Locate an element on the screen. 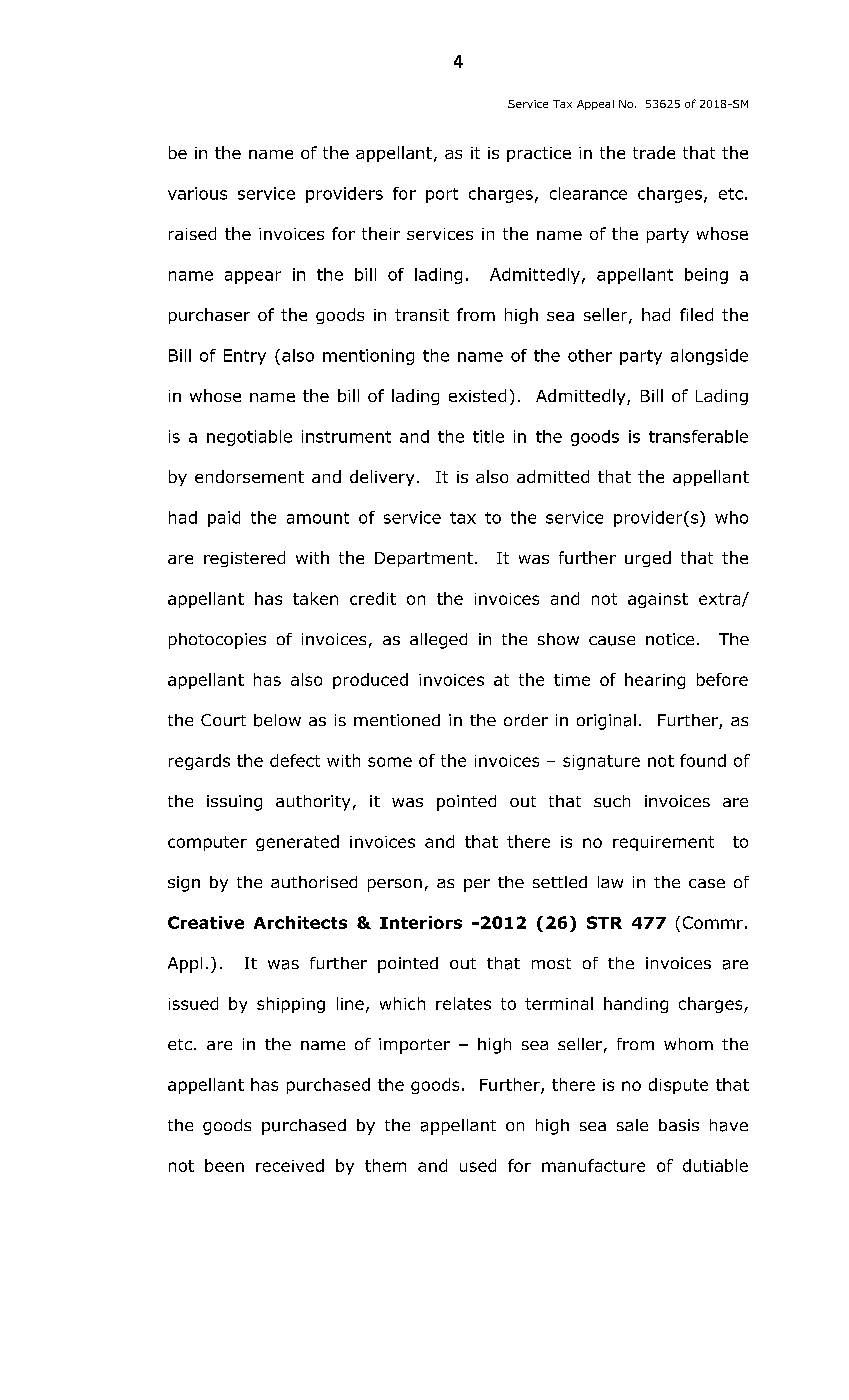 This screenshot has width=849, height=1400. trade is located at coordinates (654, 152).
